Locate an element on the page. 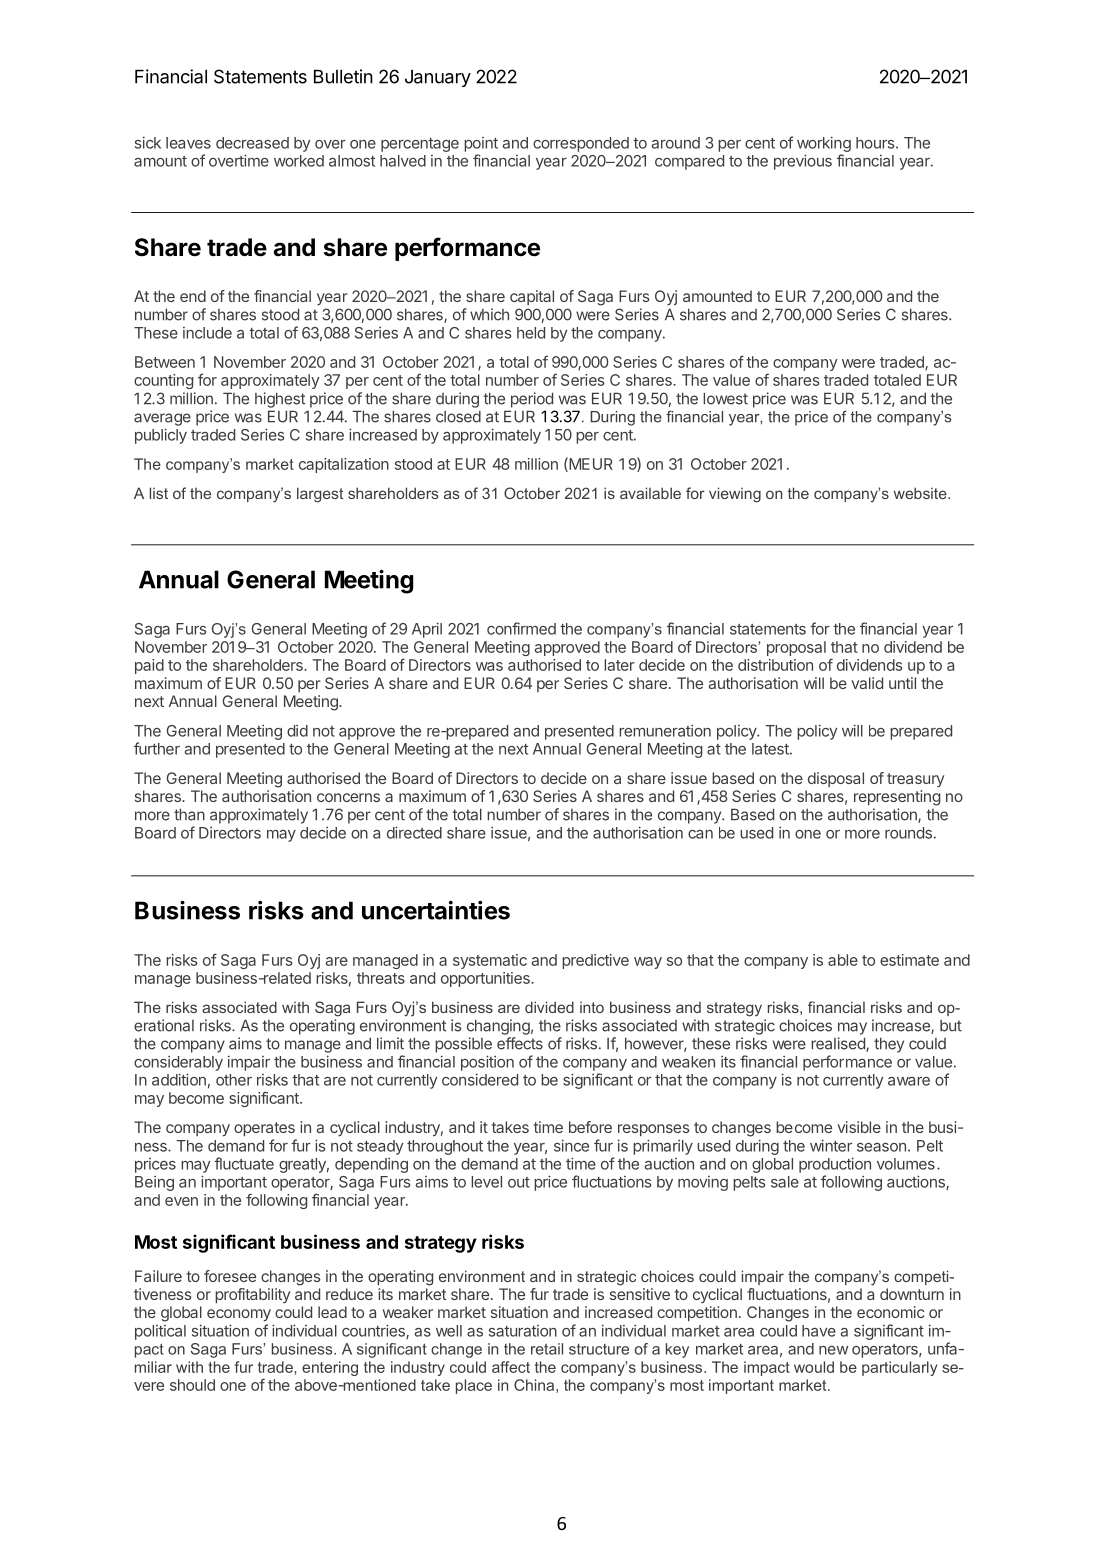  corresponded is located at coordinates (581, 144).
